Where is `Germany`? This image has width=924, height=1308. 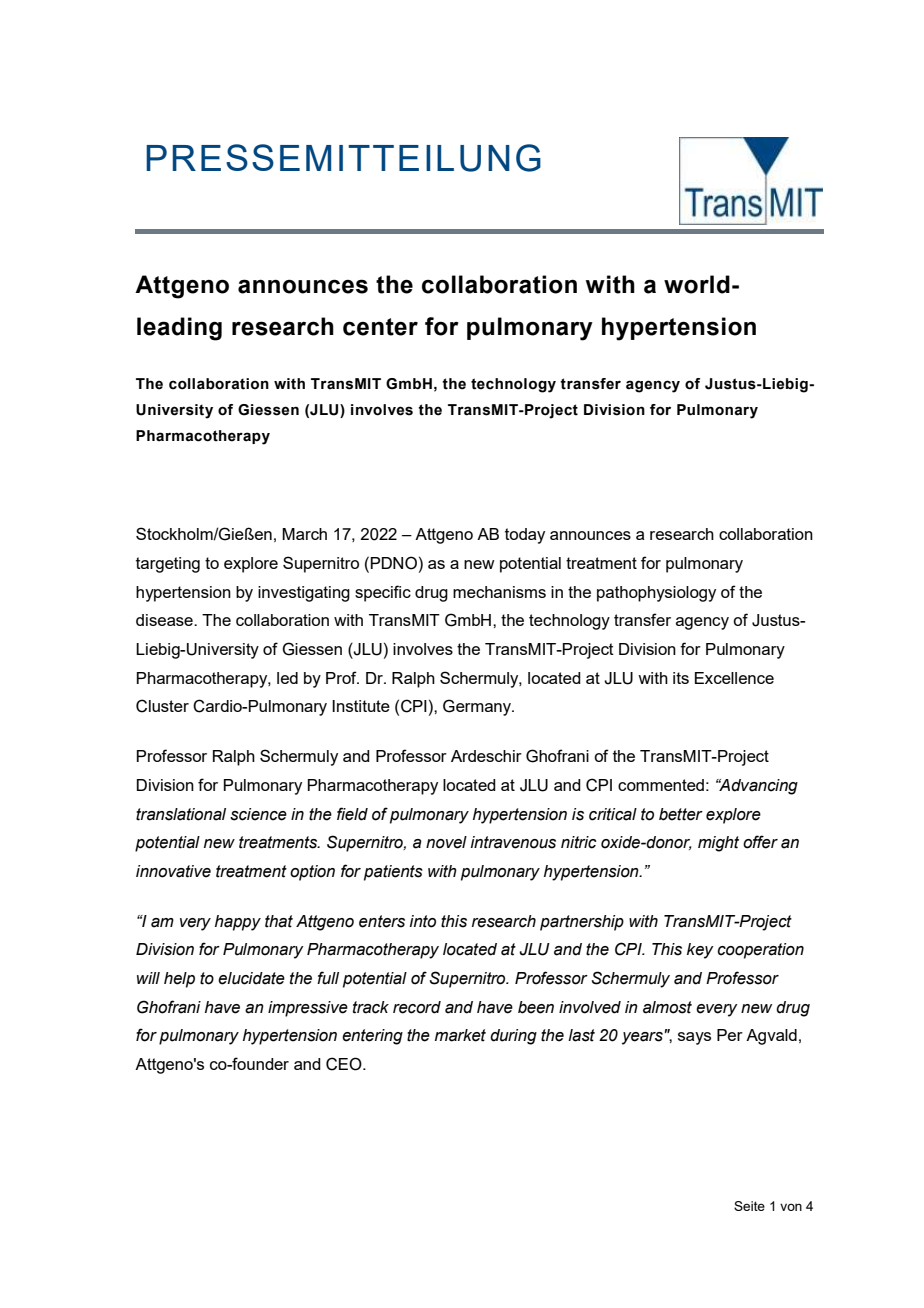
Germany is located at coordinates (478, 707).
